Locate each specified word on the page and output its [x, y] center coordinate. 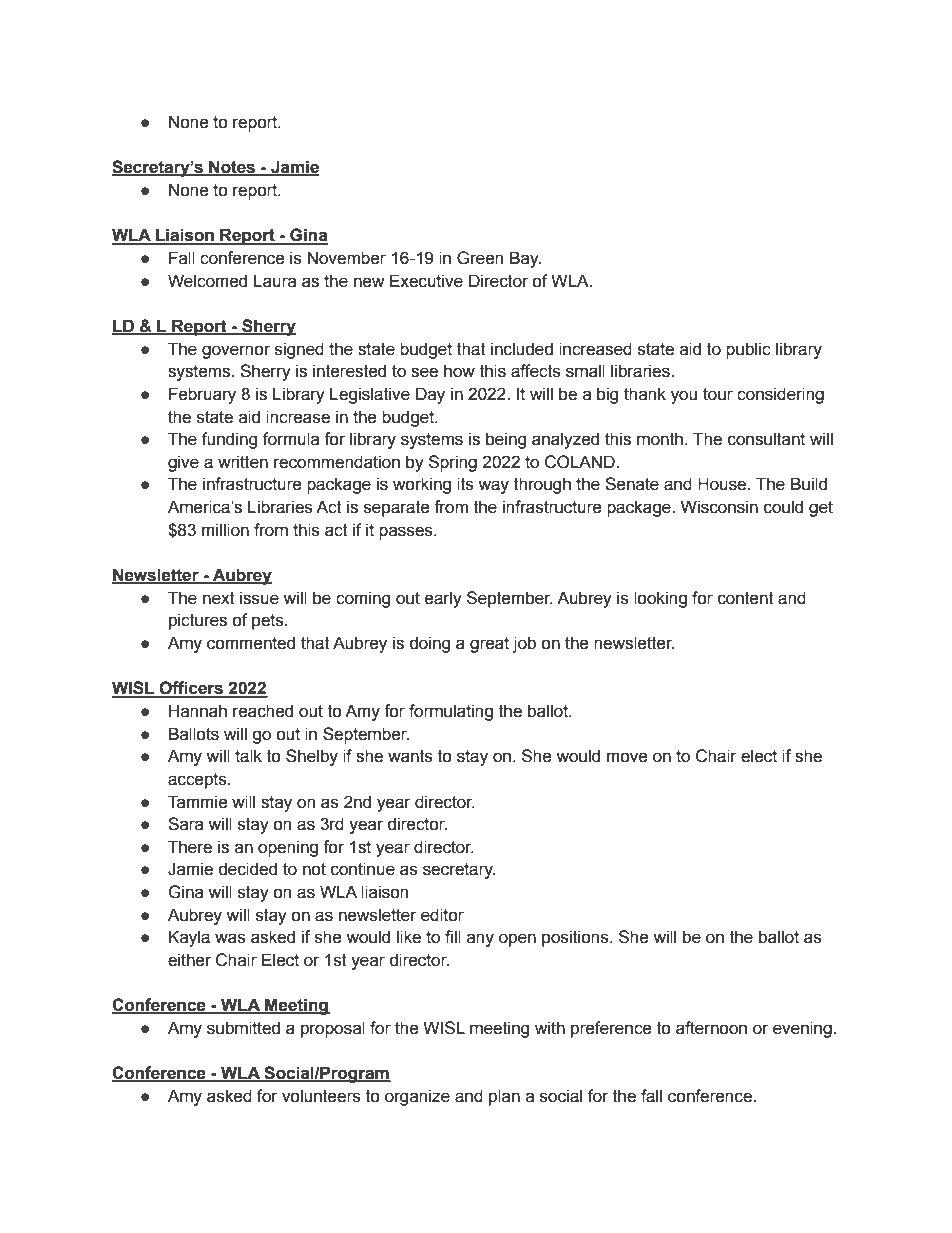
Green [480, 258]
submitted [243, 1028]
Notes [232, 168]
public [748, 350]
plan [504, 1097]
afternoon [711, 1028]
